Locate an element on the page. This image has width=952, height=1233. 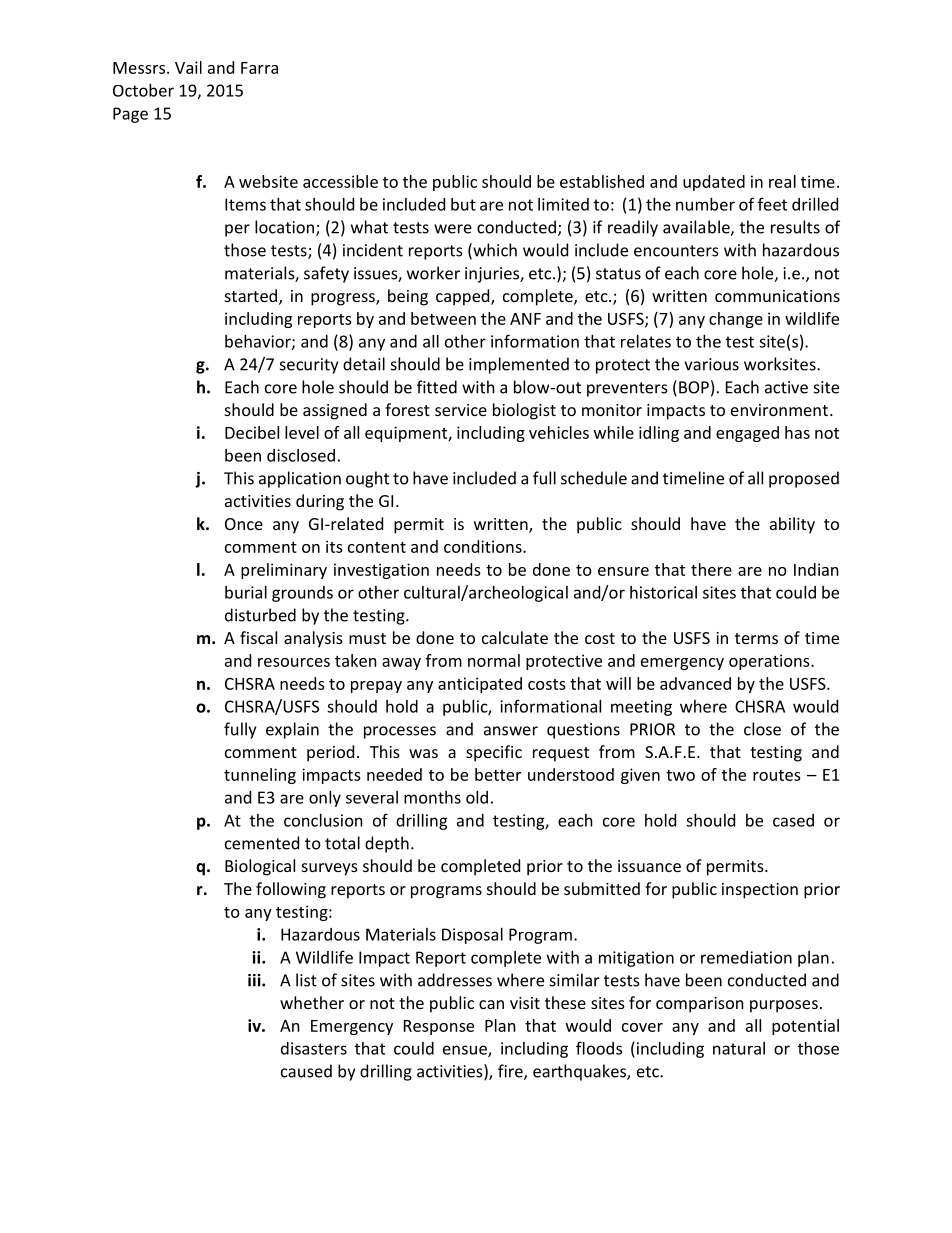
updated is located at coordinates (714, 183).
